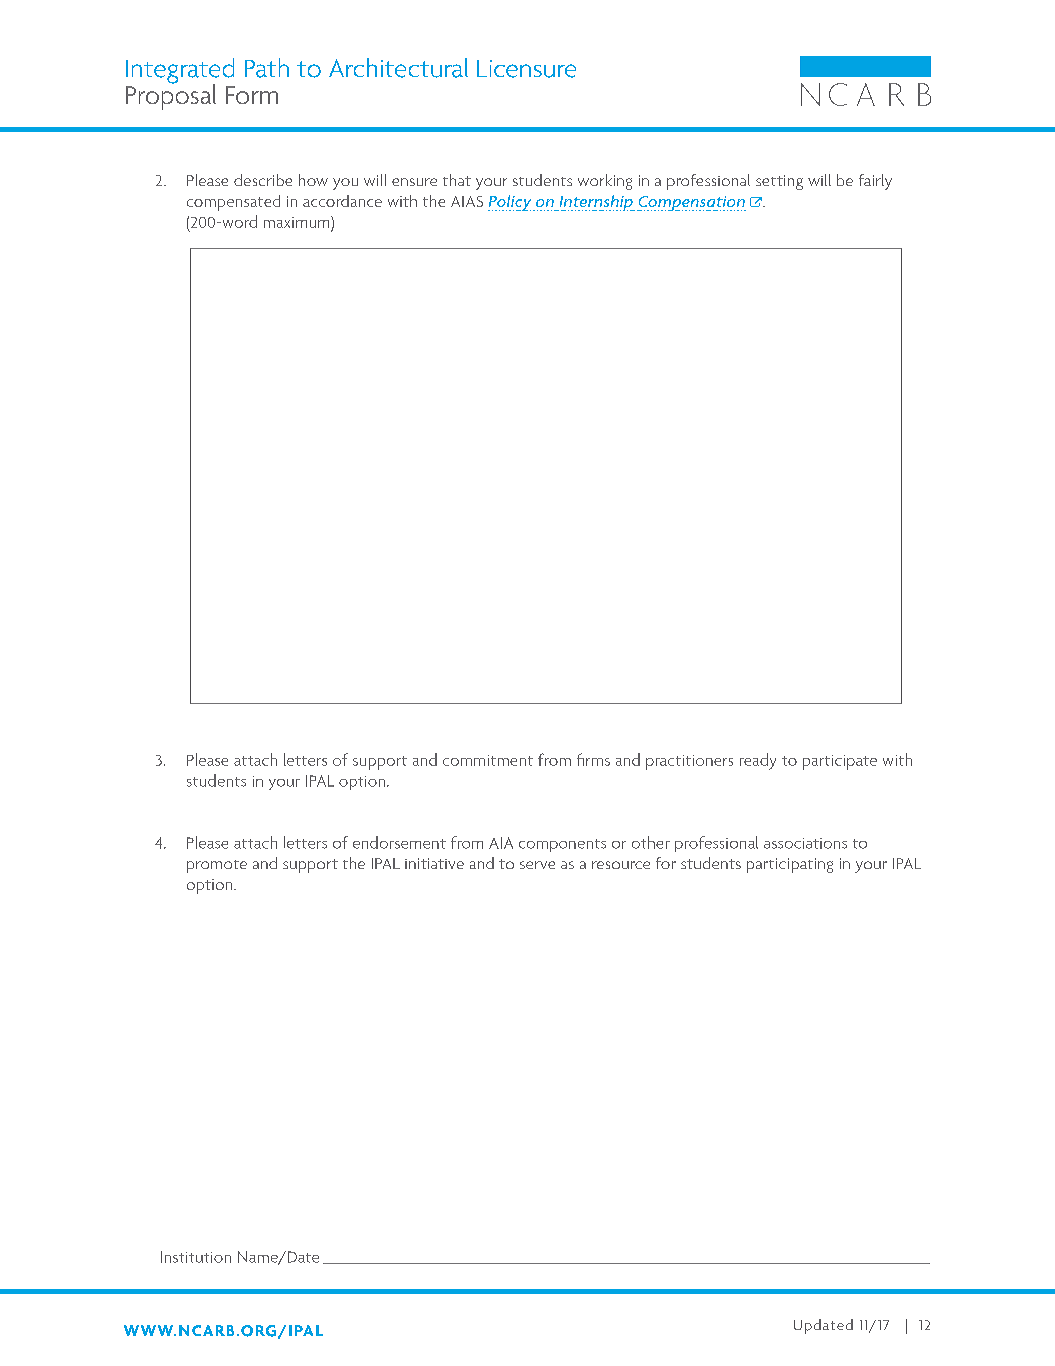  I want to click on Policy, so click(511, 203).
